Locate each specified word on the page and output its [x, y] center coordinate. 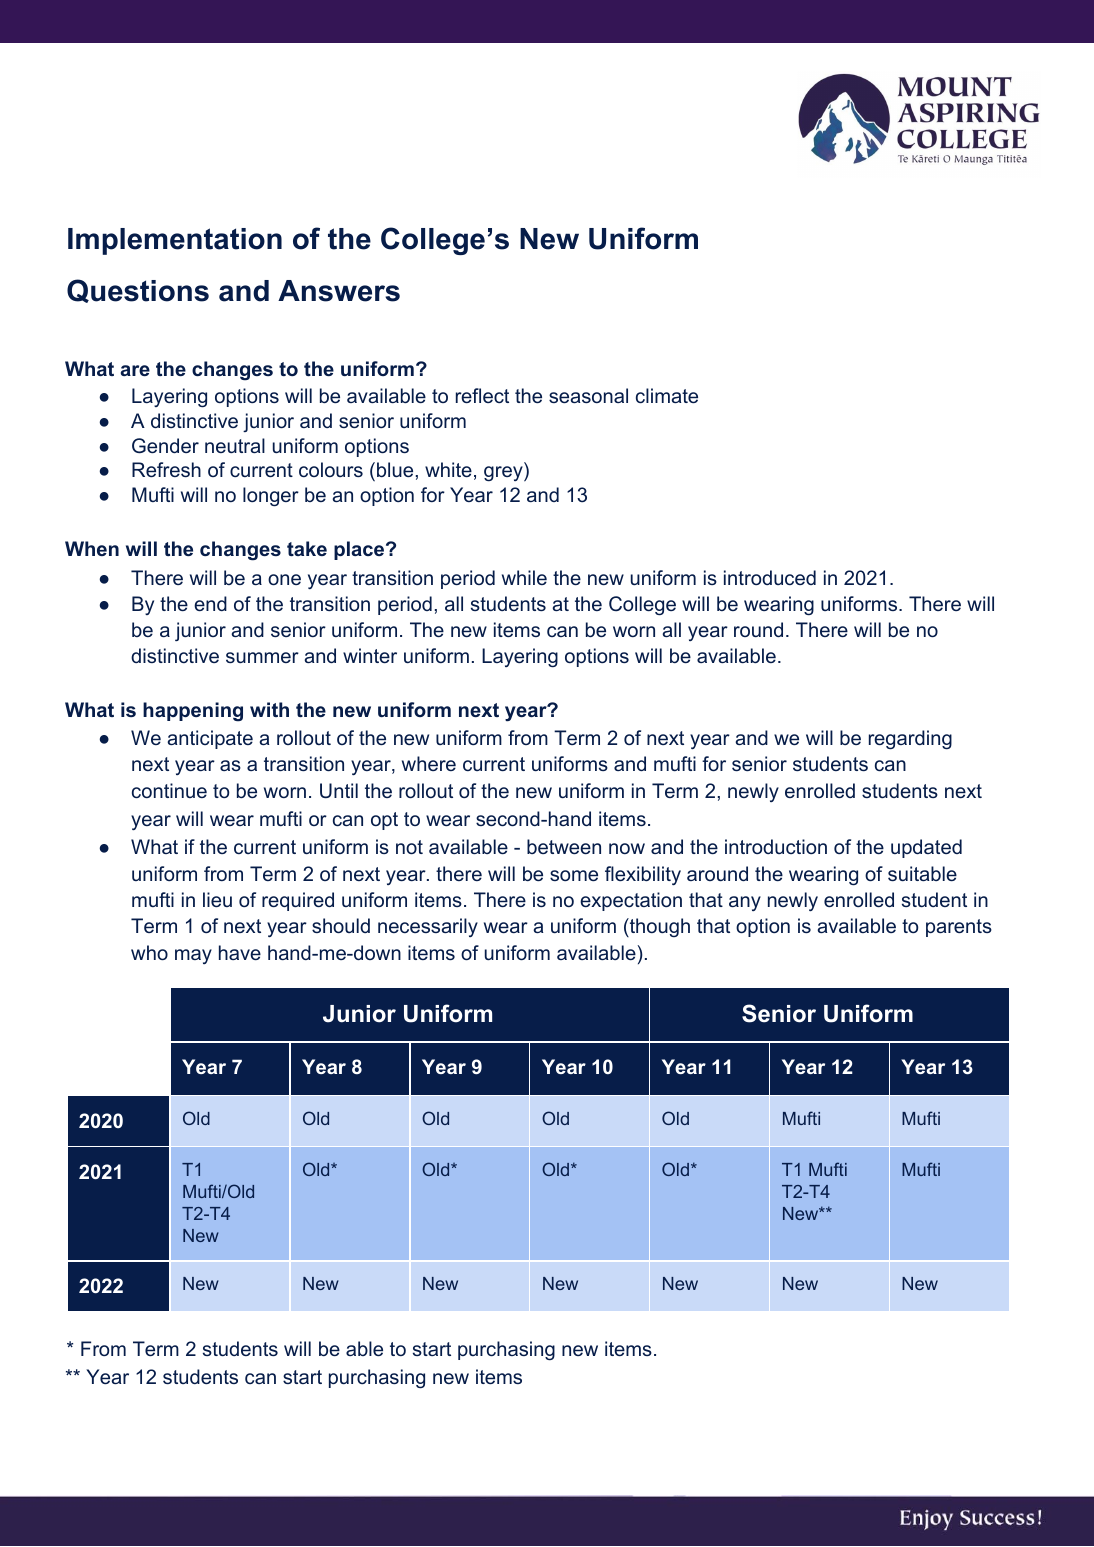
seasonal [588, 395]
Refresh [166, 469]
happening [193, 712]
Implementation [175, 241]
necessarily [428, 927]
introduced [770, 577]
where [429, 763]
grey [504, 474]
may [193, 956]
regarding [910, 740]
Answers [339, 291]
